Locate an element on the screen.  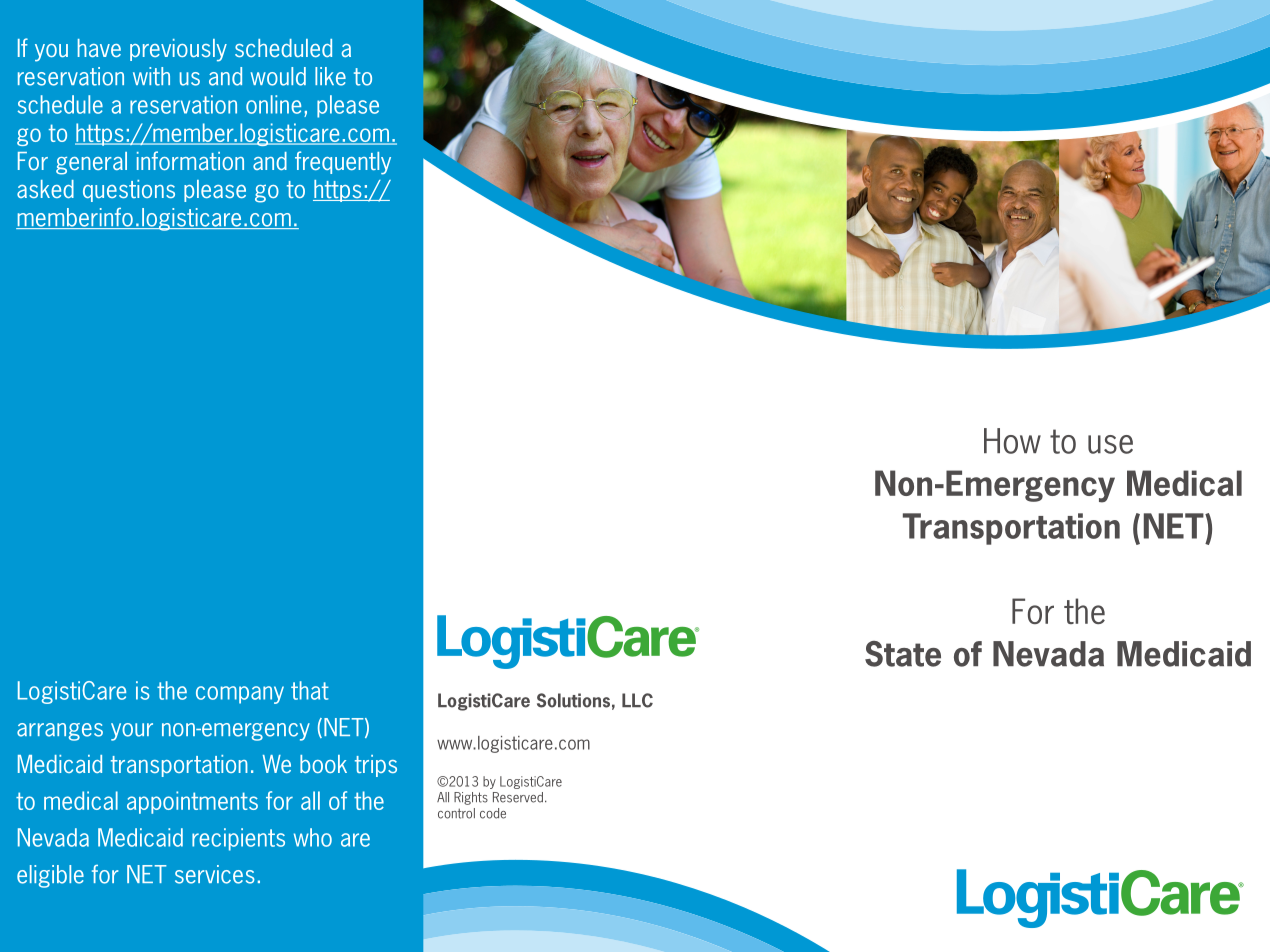
Solutions is located at coordinates (573, 700).
